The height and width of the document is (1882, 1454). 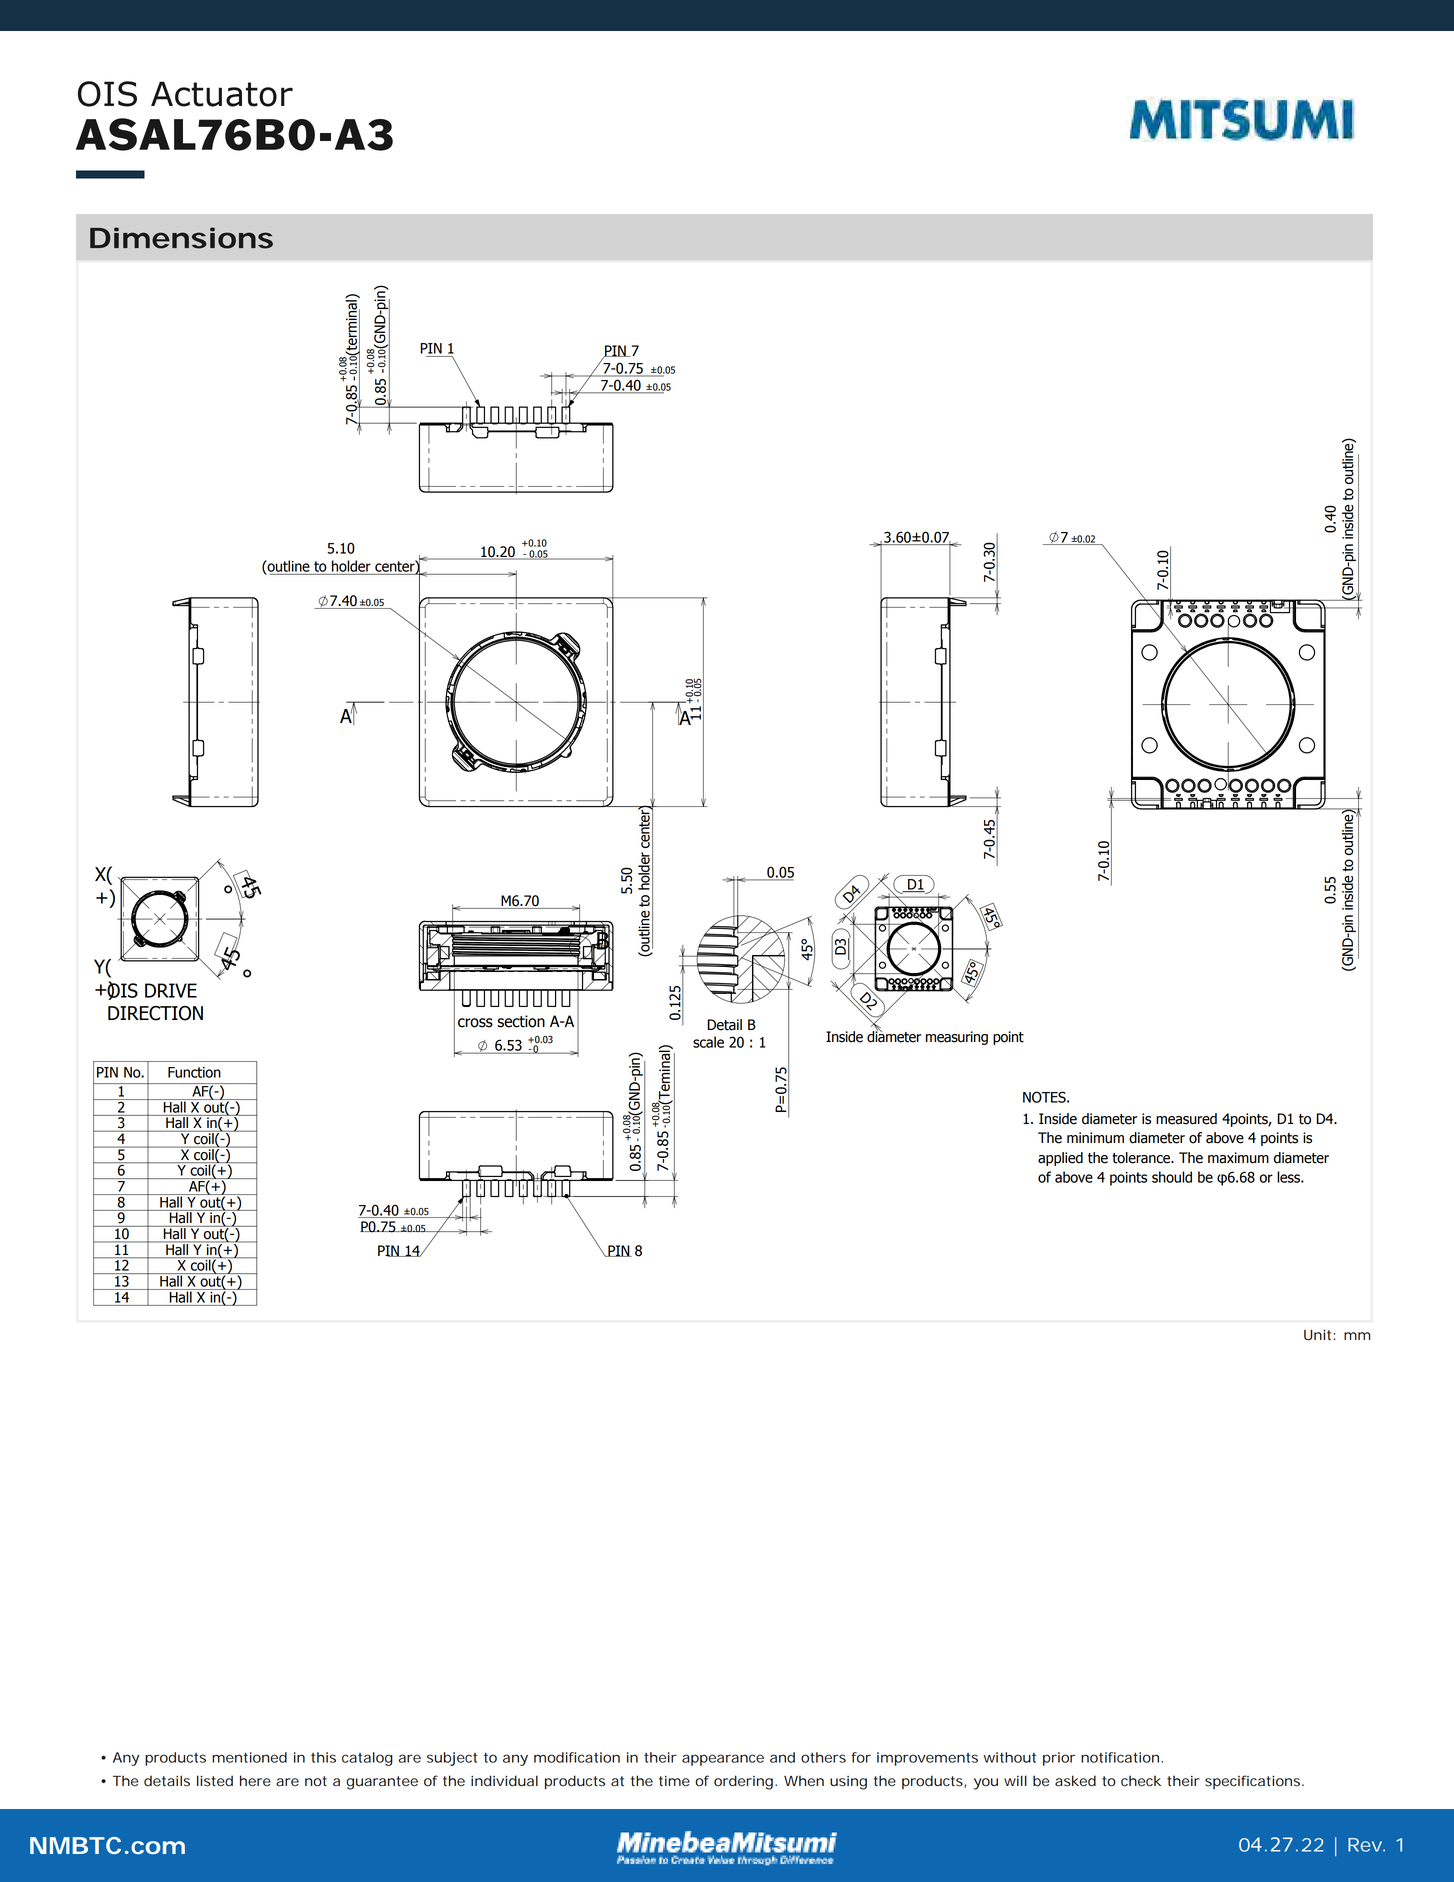 I want to click on section, so click(x=521, y=1021).
